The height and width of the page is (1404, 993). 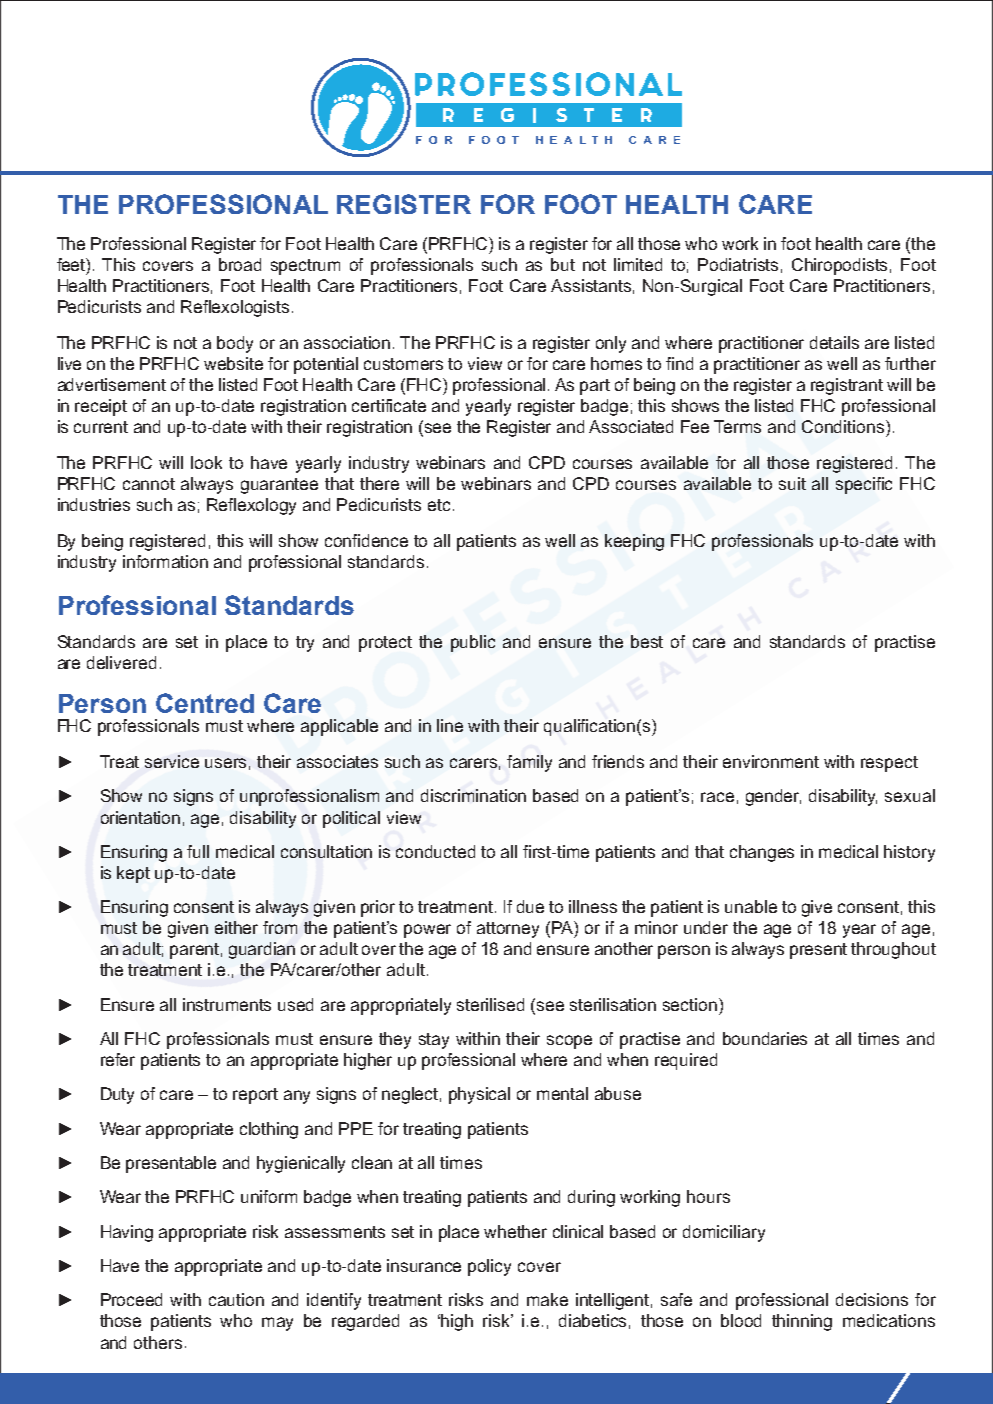 What do you see at coordinates (236, 1299) in the page?
I see `caution` at bounding box center [236, 1299].
